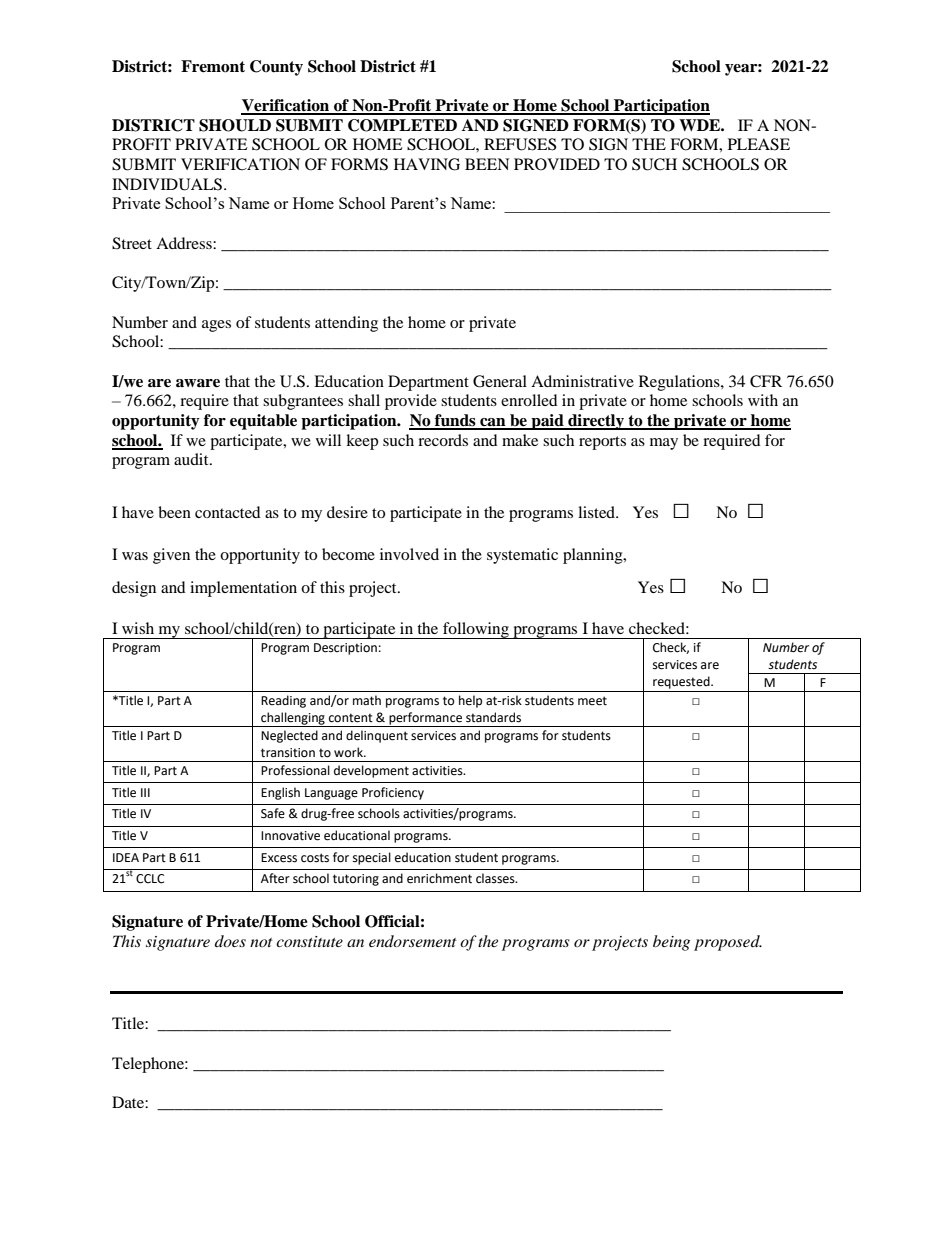  Describe the element at coordinates (682, 682) in the page. I see `requested` at that location.
